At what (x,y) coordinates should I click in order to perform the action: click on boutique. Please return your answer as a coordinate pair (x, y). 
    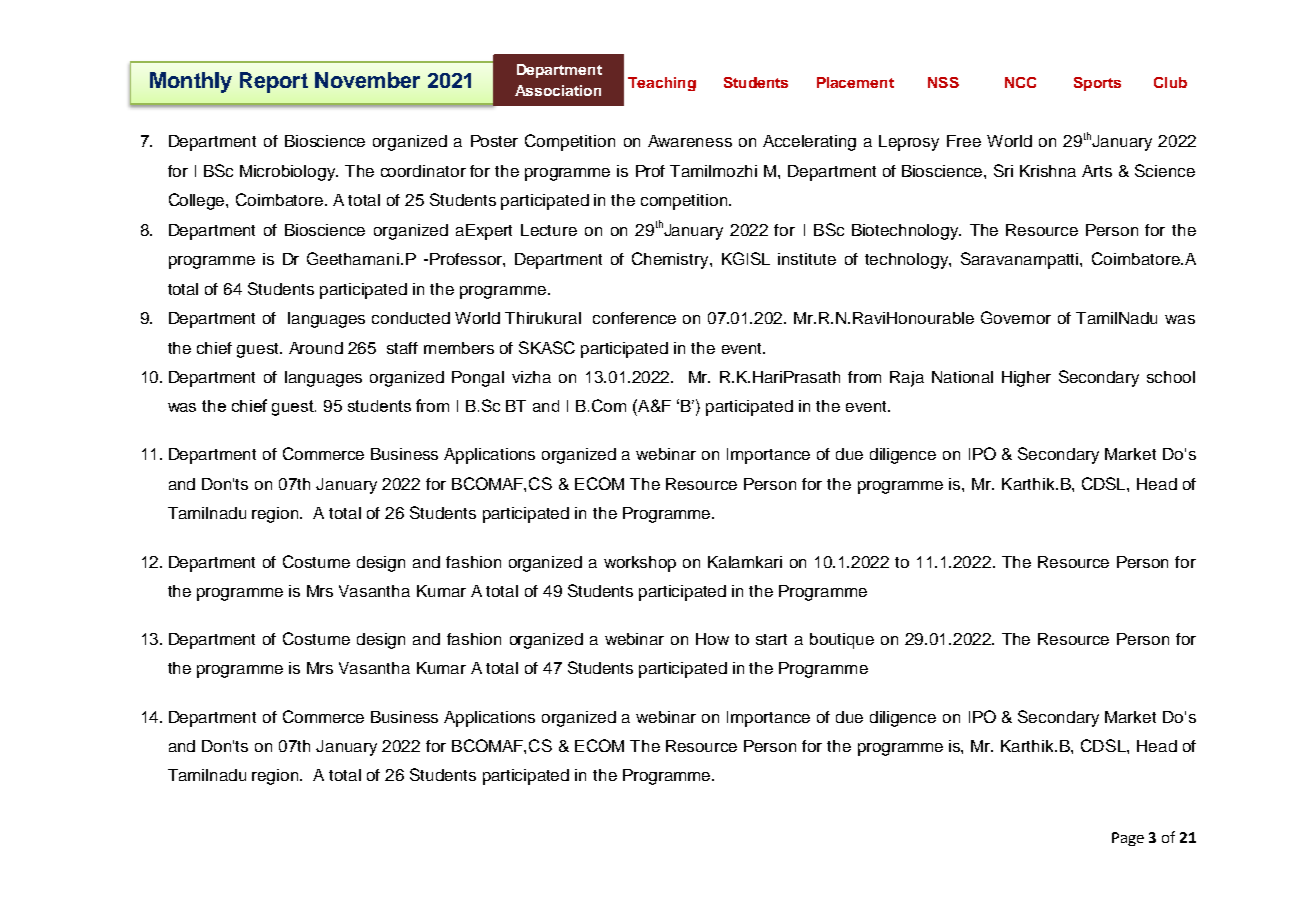
    Looking at the image, I should click on (842, 641).
